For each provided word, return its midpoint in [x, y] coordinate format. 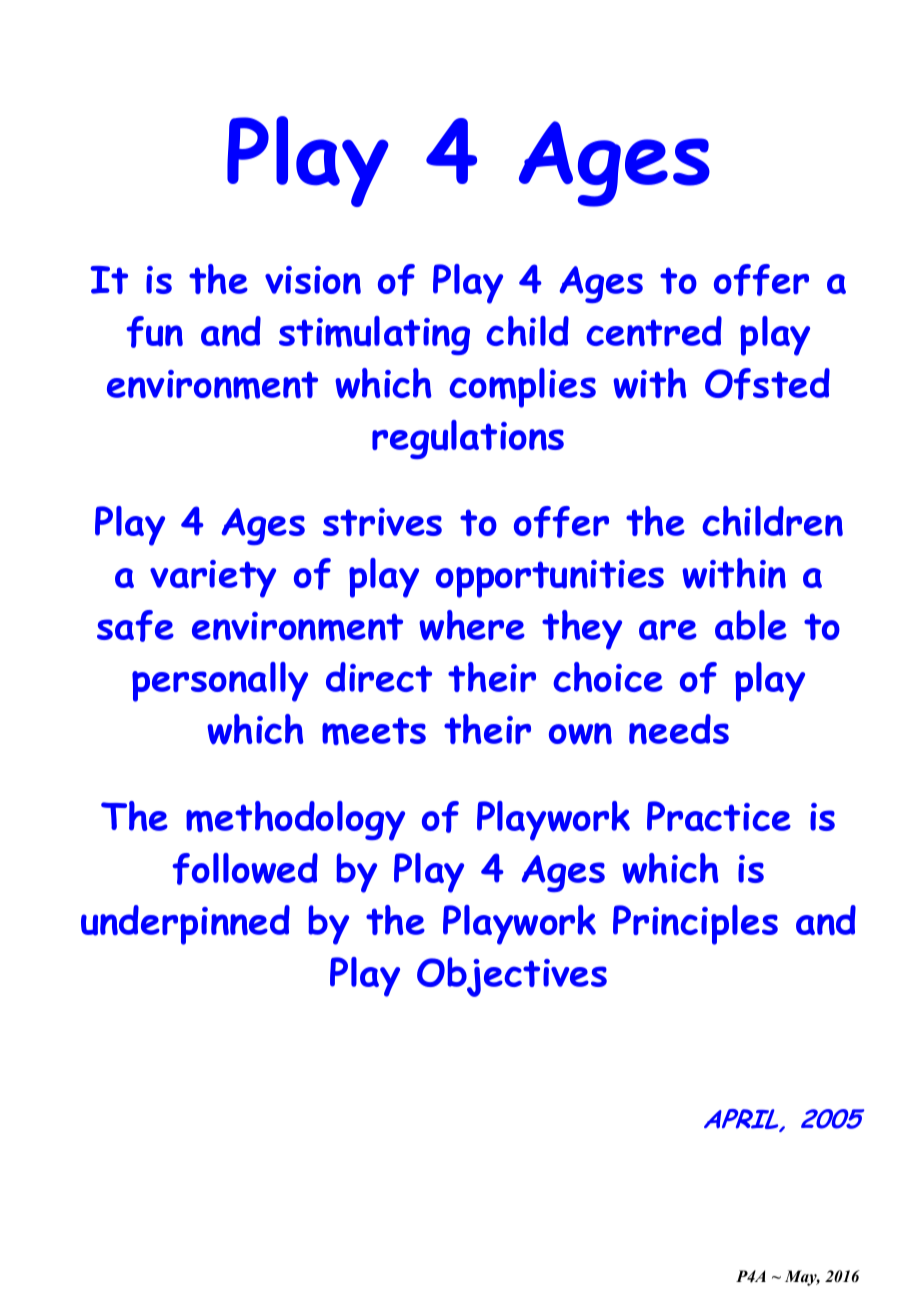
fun [154, 332]
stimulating [374, 335]
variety [213, 579]
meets [374, 731]
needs [679, 729]
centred [654, 331]
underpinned [185, 925]
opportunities [550, 579]
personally [220, 682]
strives [382, 522]
